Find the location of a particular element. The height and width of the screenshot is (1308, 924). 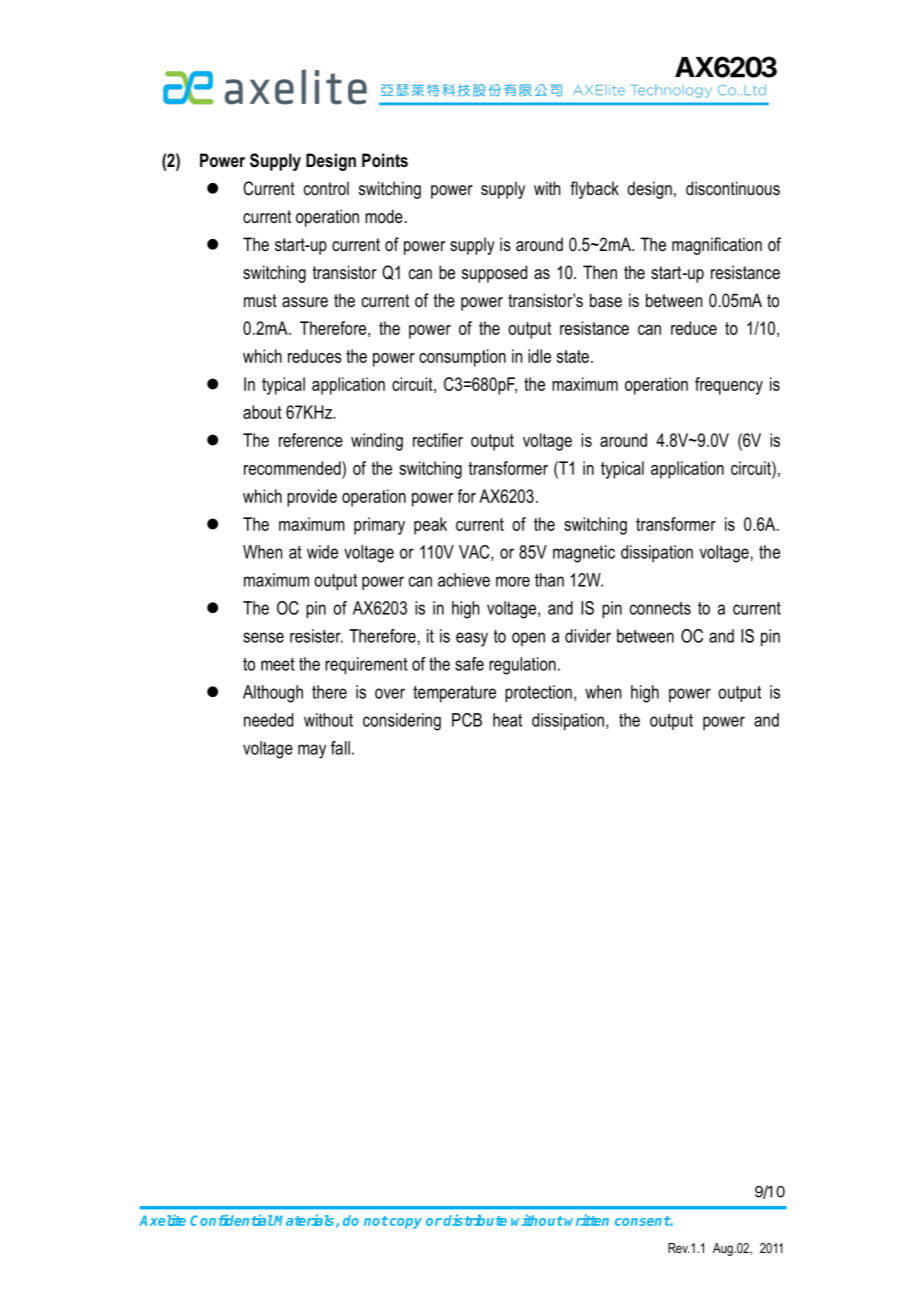

frequency is located at coordinates (729, 386).
